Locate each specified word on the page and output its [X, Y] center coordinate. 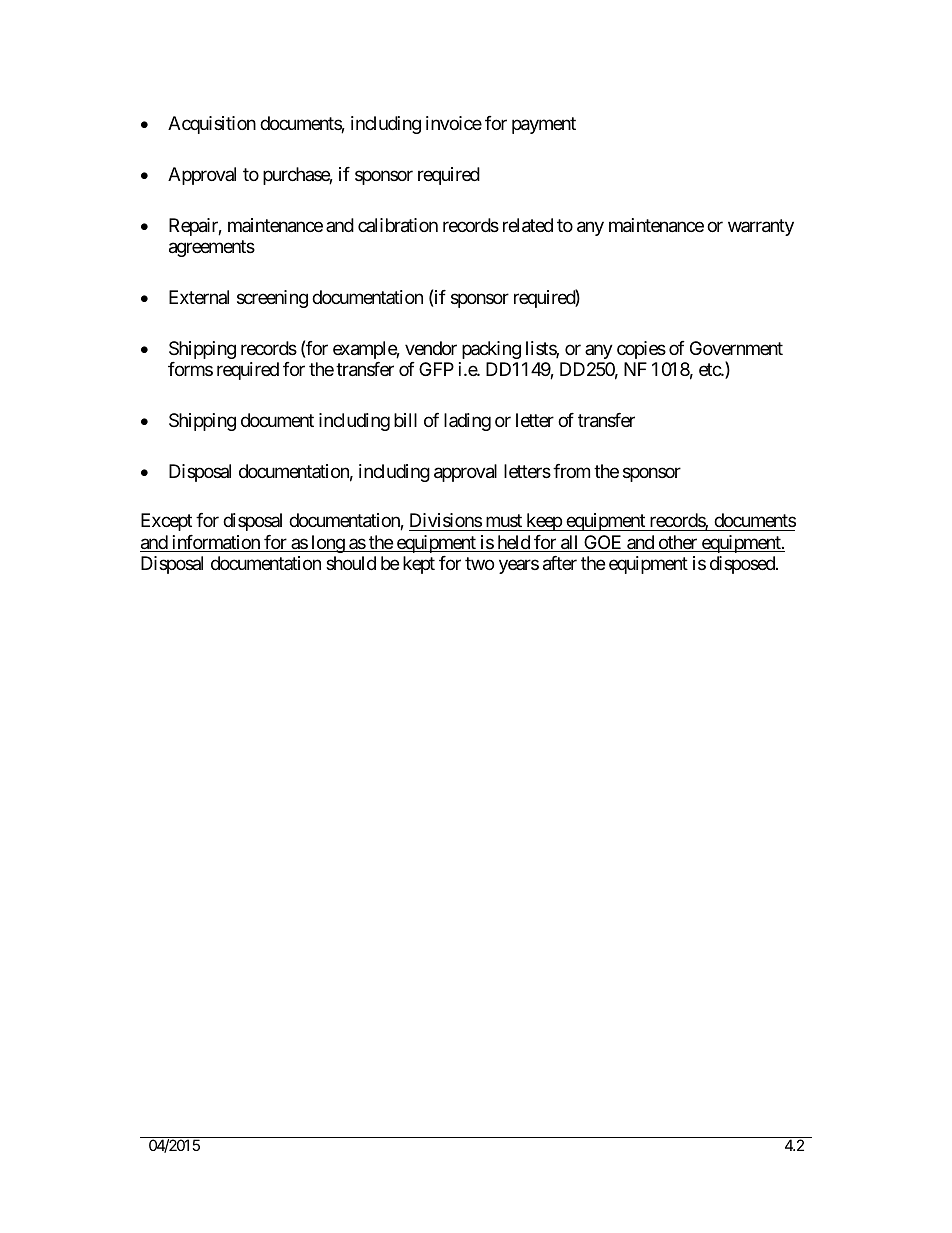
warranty [761, 227]
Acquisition [212, 125]
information [215, 543]
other [677, 543]
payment [544, 125]
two [479, 564]
